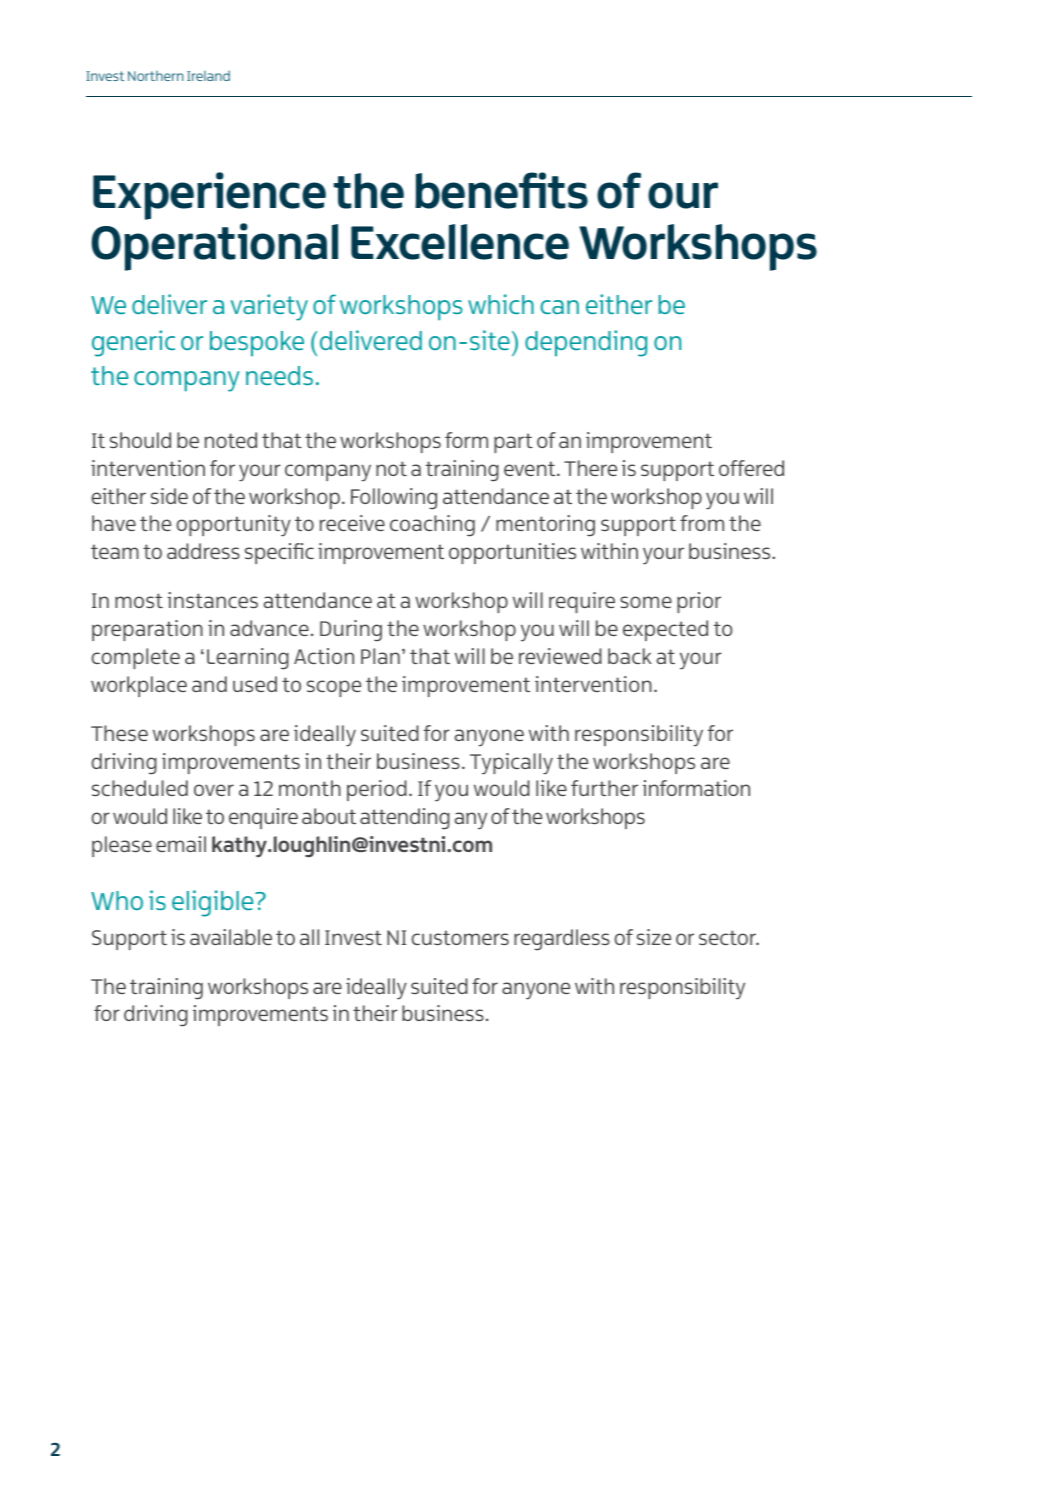 The image size is (1058, 1502). Describe the element at coordinates (702, 523) in the image. I see `from` at that location.
